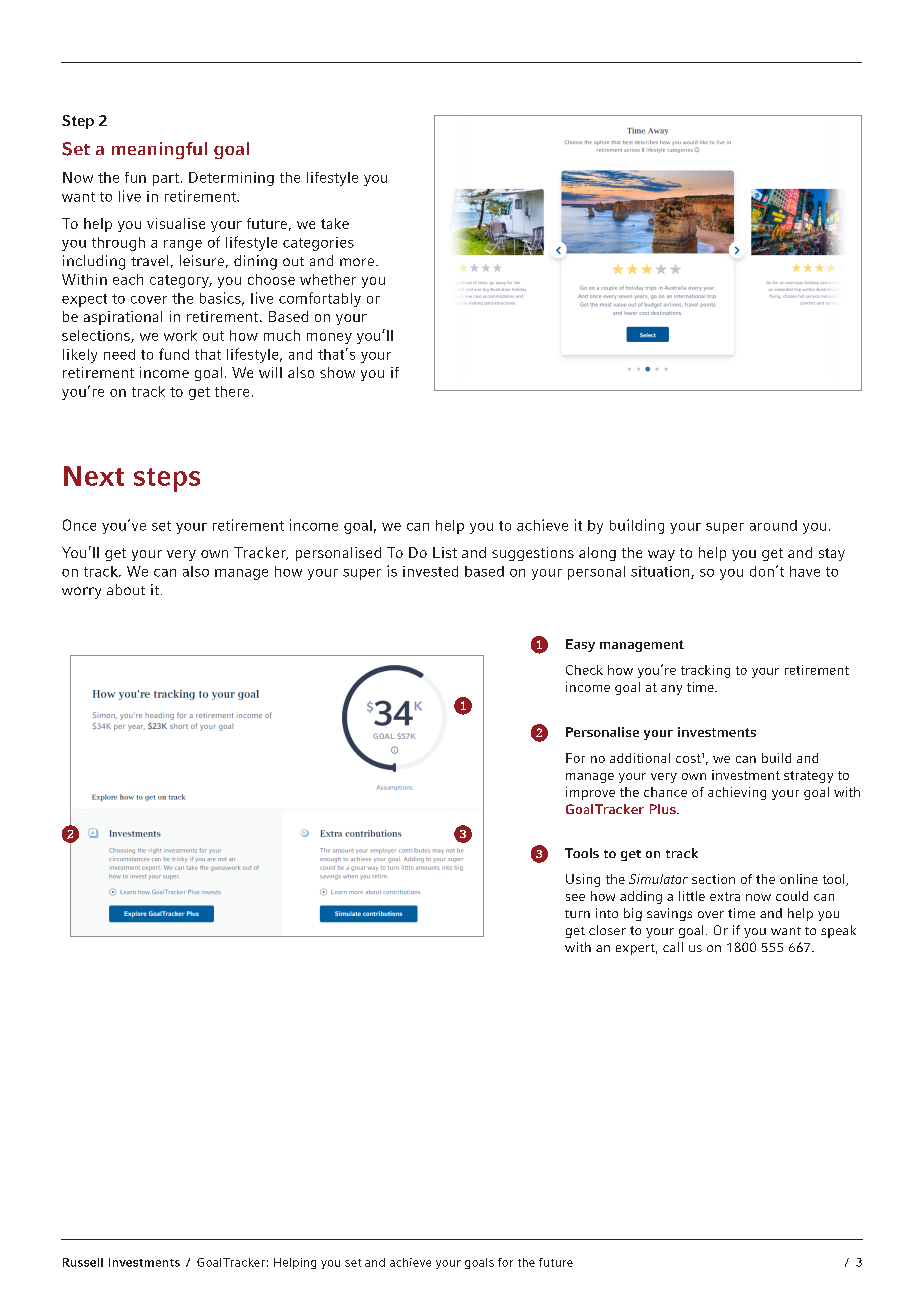 This screenshot has width=924, height=1308. Describe the element at coordinates (584, 670) in the screenshot. I see `Check` at that location.
